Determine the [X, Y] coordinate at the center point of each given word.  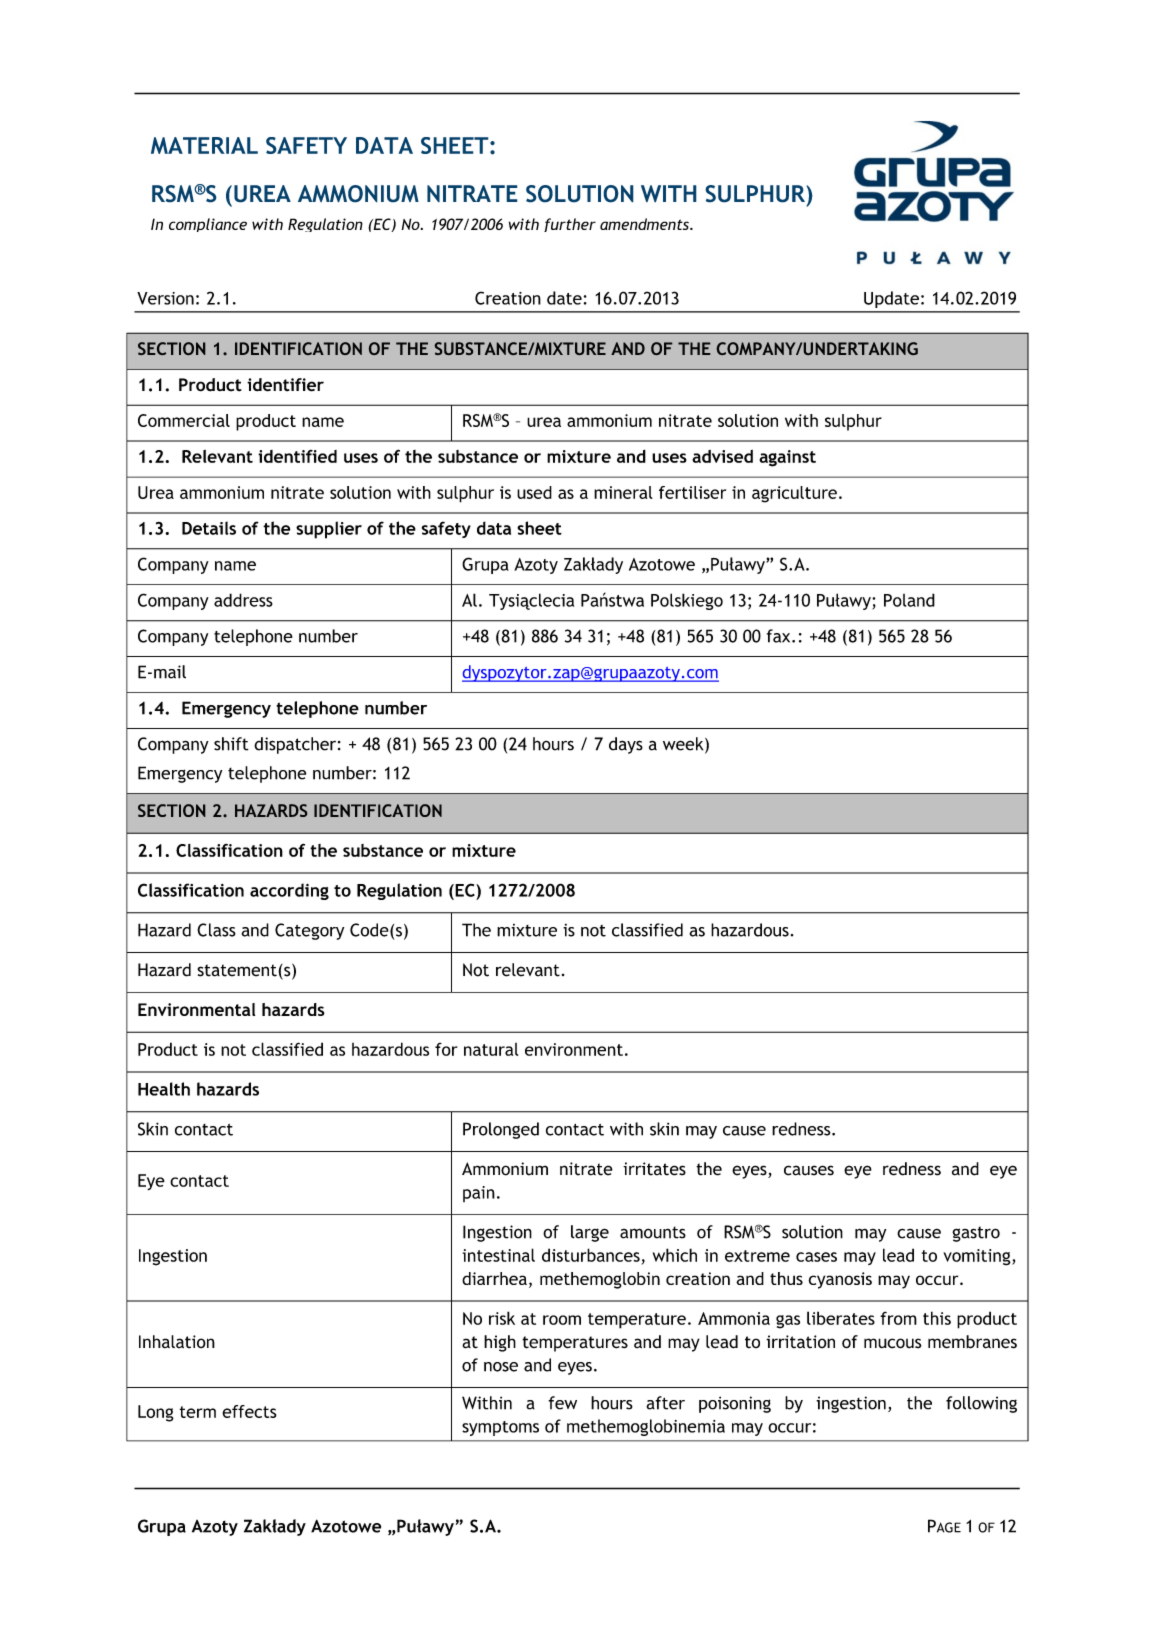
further [570, 225]
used [534, 492]
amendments [645, 224]
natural [491, 1049]
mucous [893, 1343]
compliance [208, 225]
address [243, 600]
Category [309, 931]
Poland [909, 600]
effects [249, 1411]
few [562, 1403]
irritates [654, 1169]
